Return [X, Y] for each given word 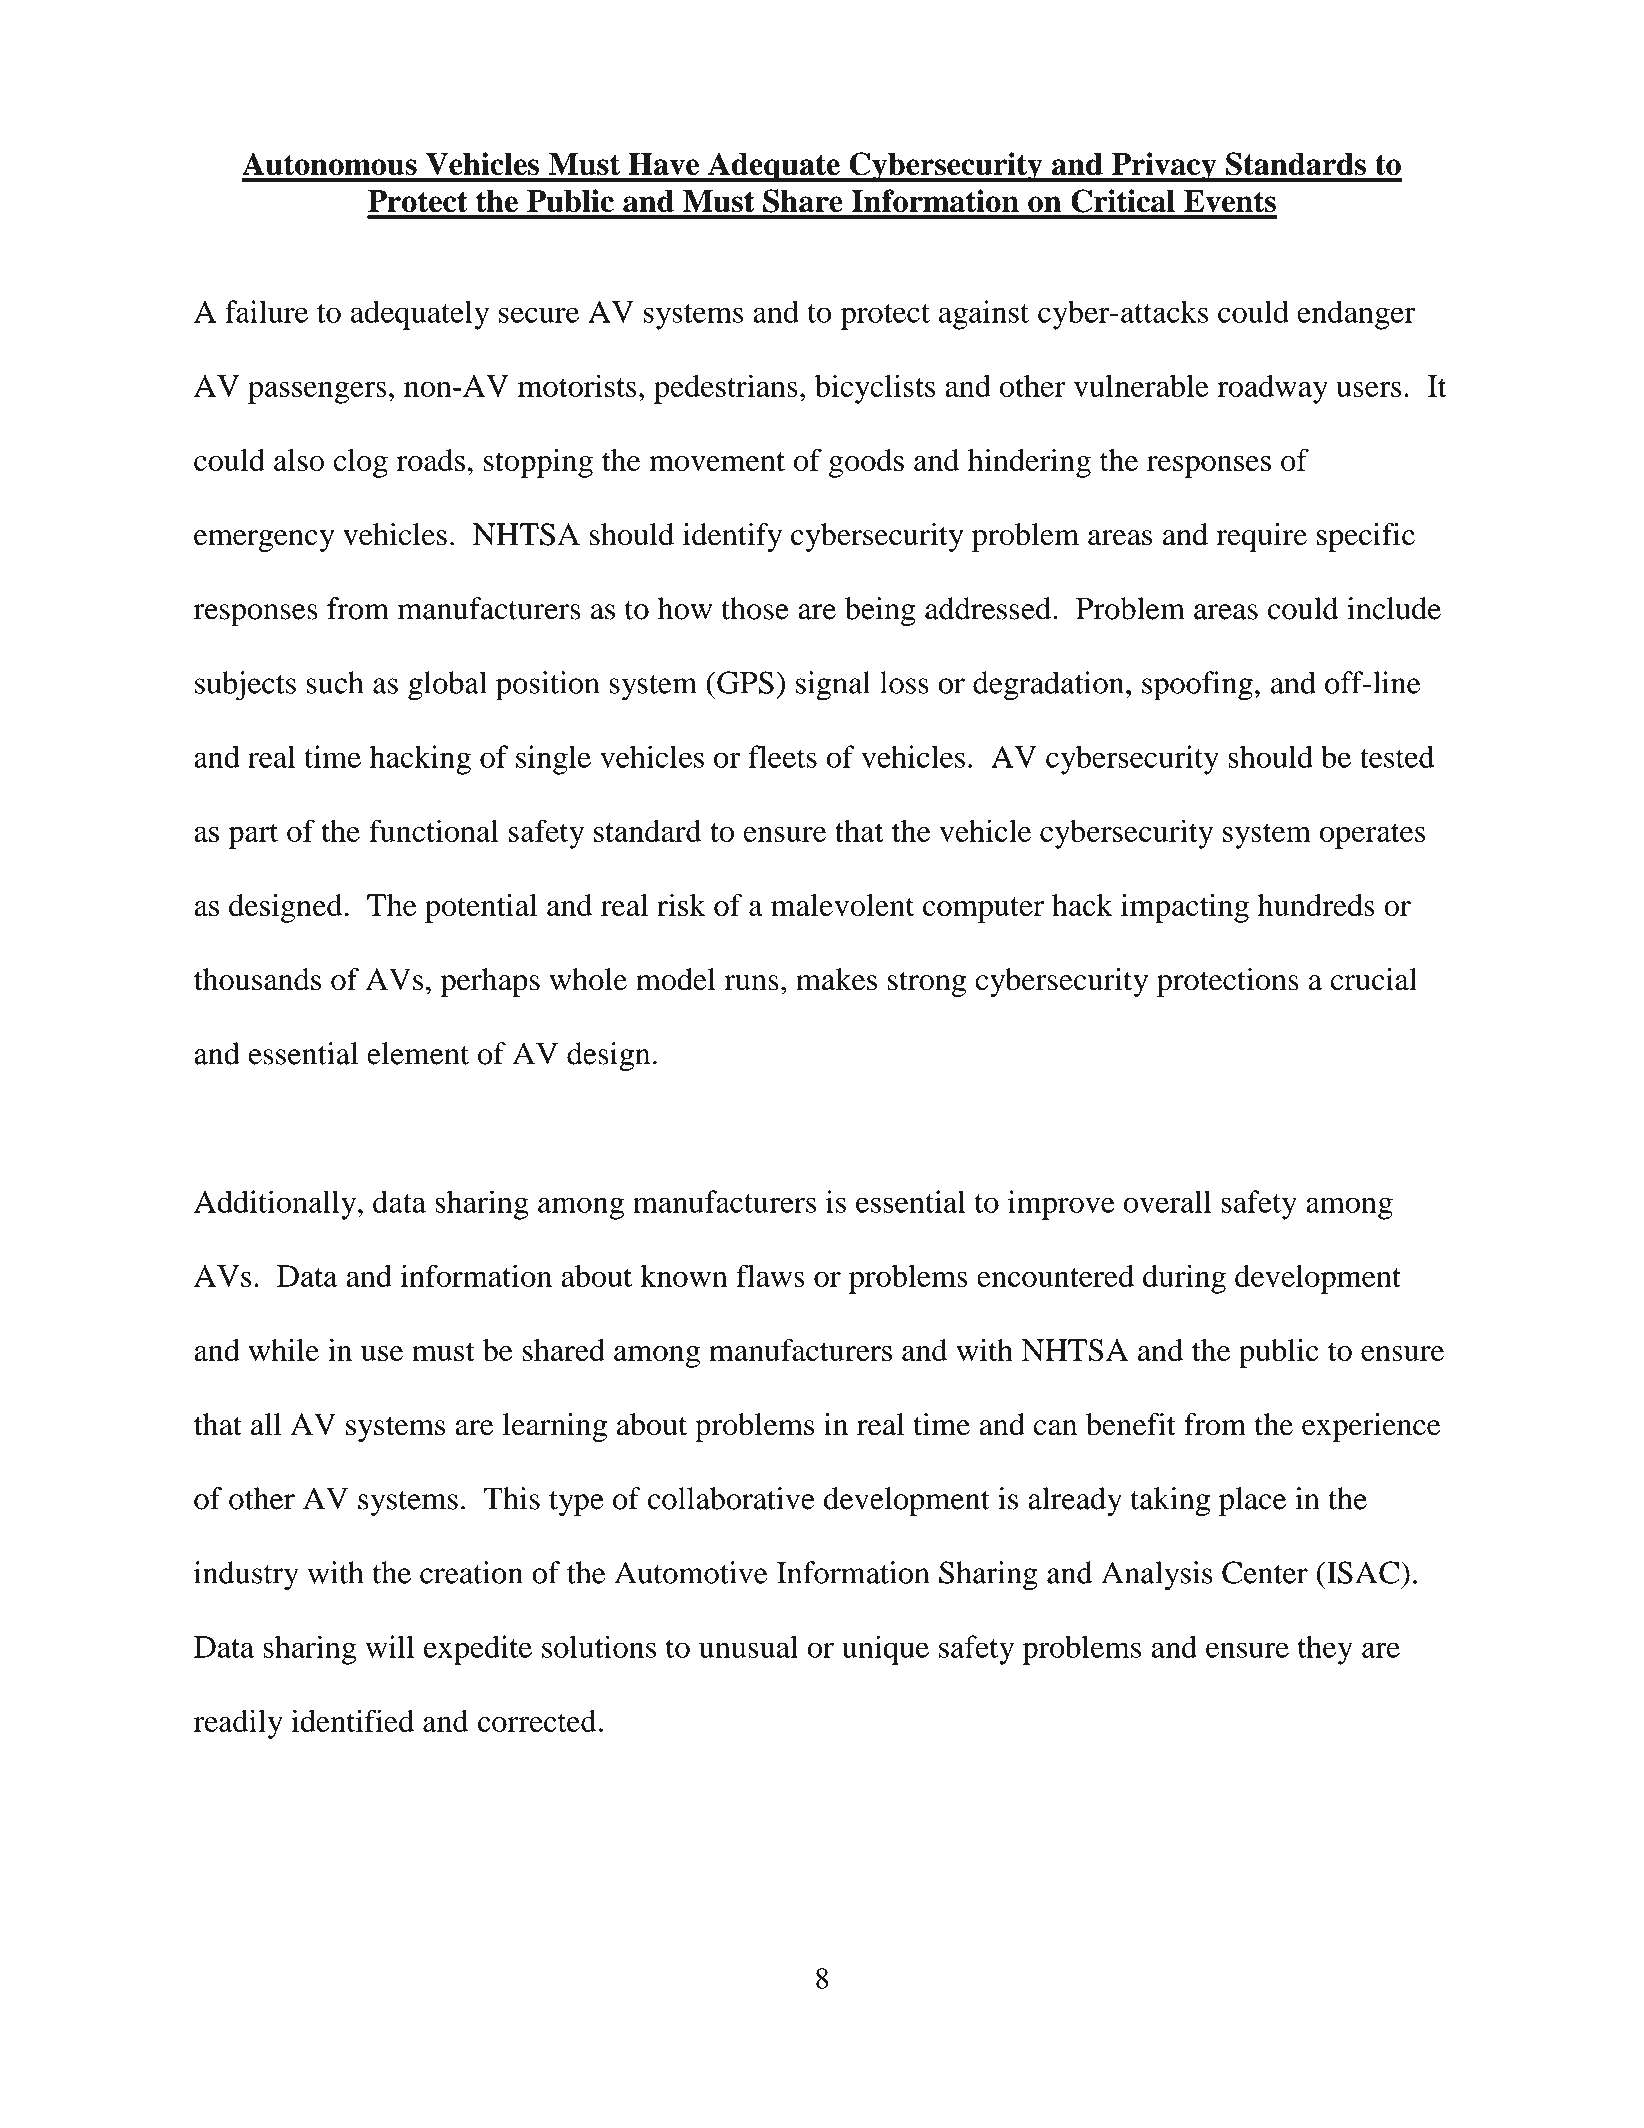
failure [266, 311]
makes [836, 979]
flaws [770, 1275]
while [284, 1349]
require [1261, 537]
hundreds [1316, 905]
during [1184, 1279]
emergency [264, 541]
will [390, 1646]
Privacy [1164, 167]
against [984, 315]
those [755, 608]
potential [481, 908]
